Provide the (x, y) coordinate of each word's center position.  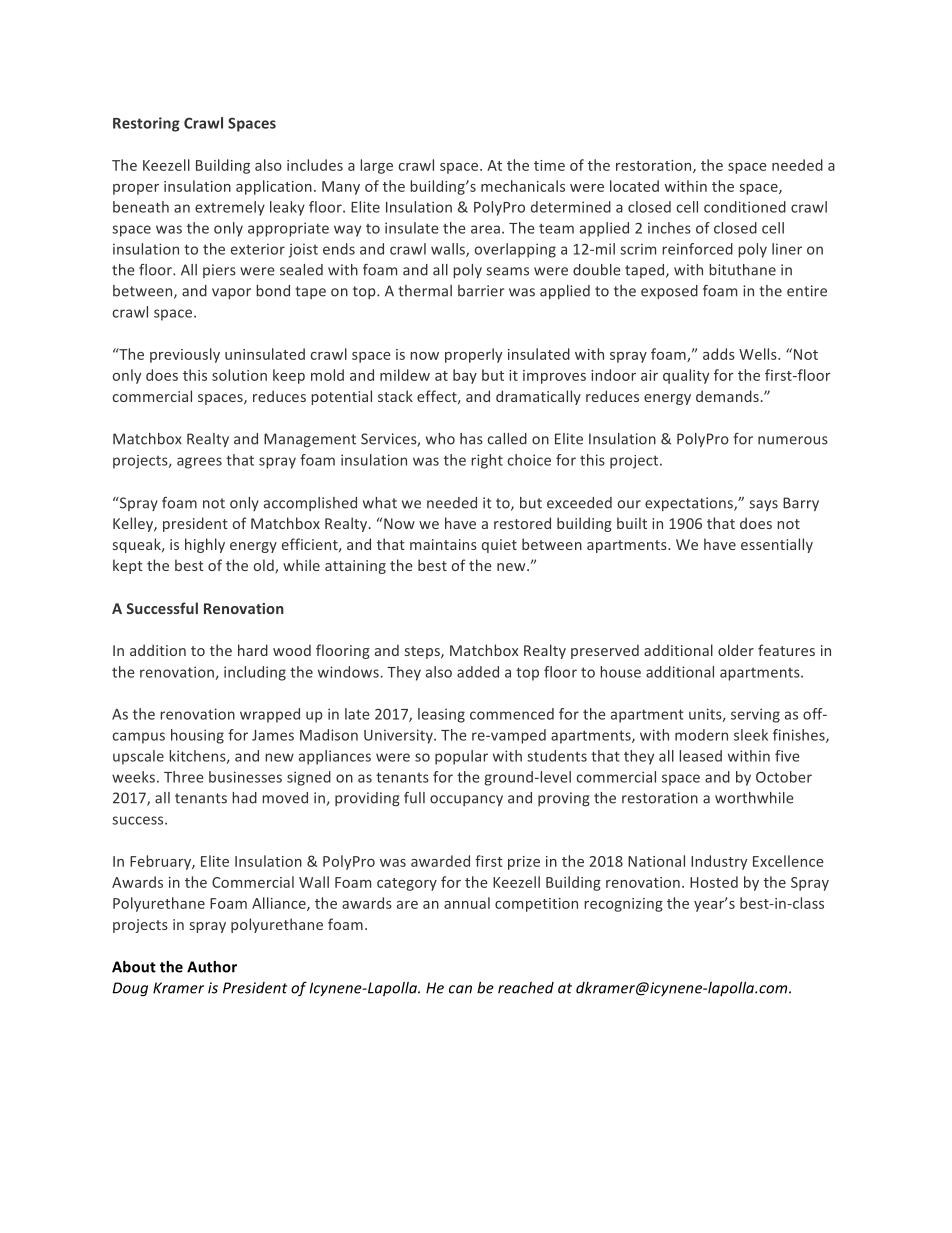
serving (755, 715)
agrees (199, 463)
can (460, 989)
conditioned (745, 207)
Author (212, 967)
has (471, 439)
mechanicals (523, 186)
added (478, 672)
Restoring (146, 124)
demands (727, 396)
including (255, 673)
